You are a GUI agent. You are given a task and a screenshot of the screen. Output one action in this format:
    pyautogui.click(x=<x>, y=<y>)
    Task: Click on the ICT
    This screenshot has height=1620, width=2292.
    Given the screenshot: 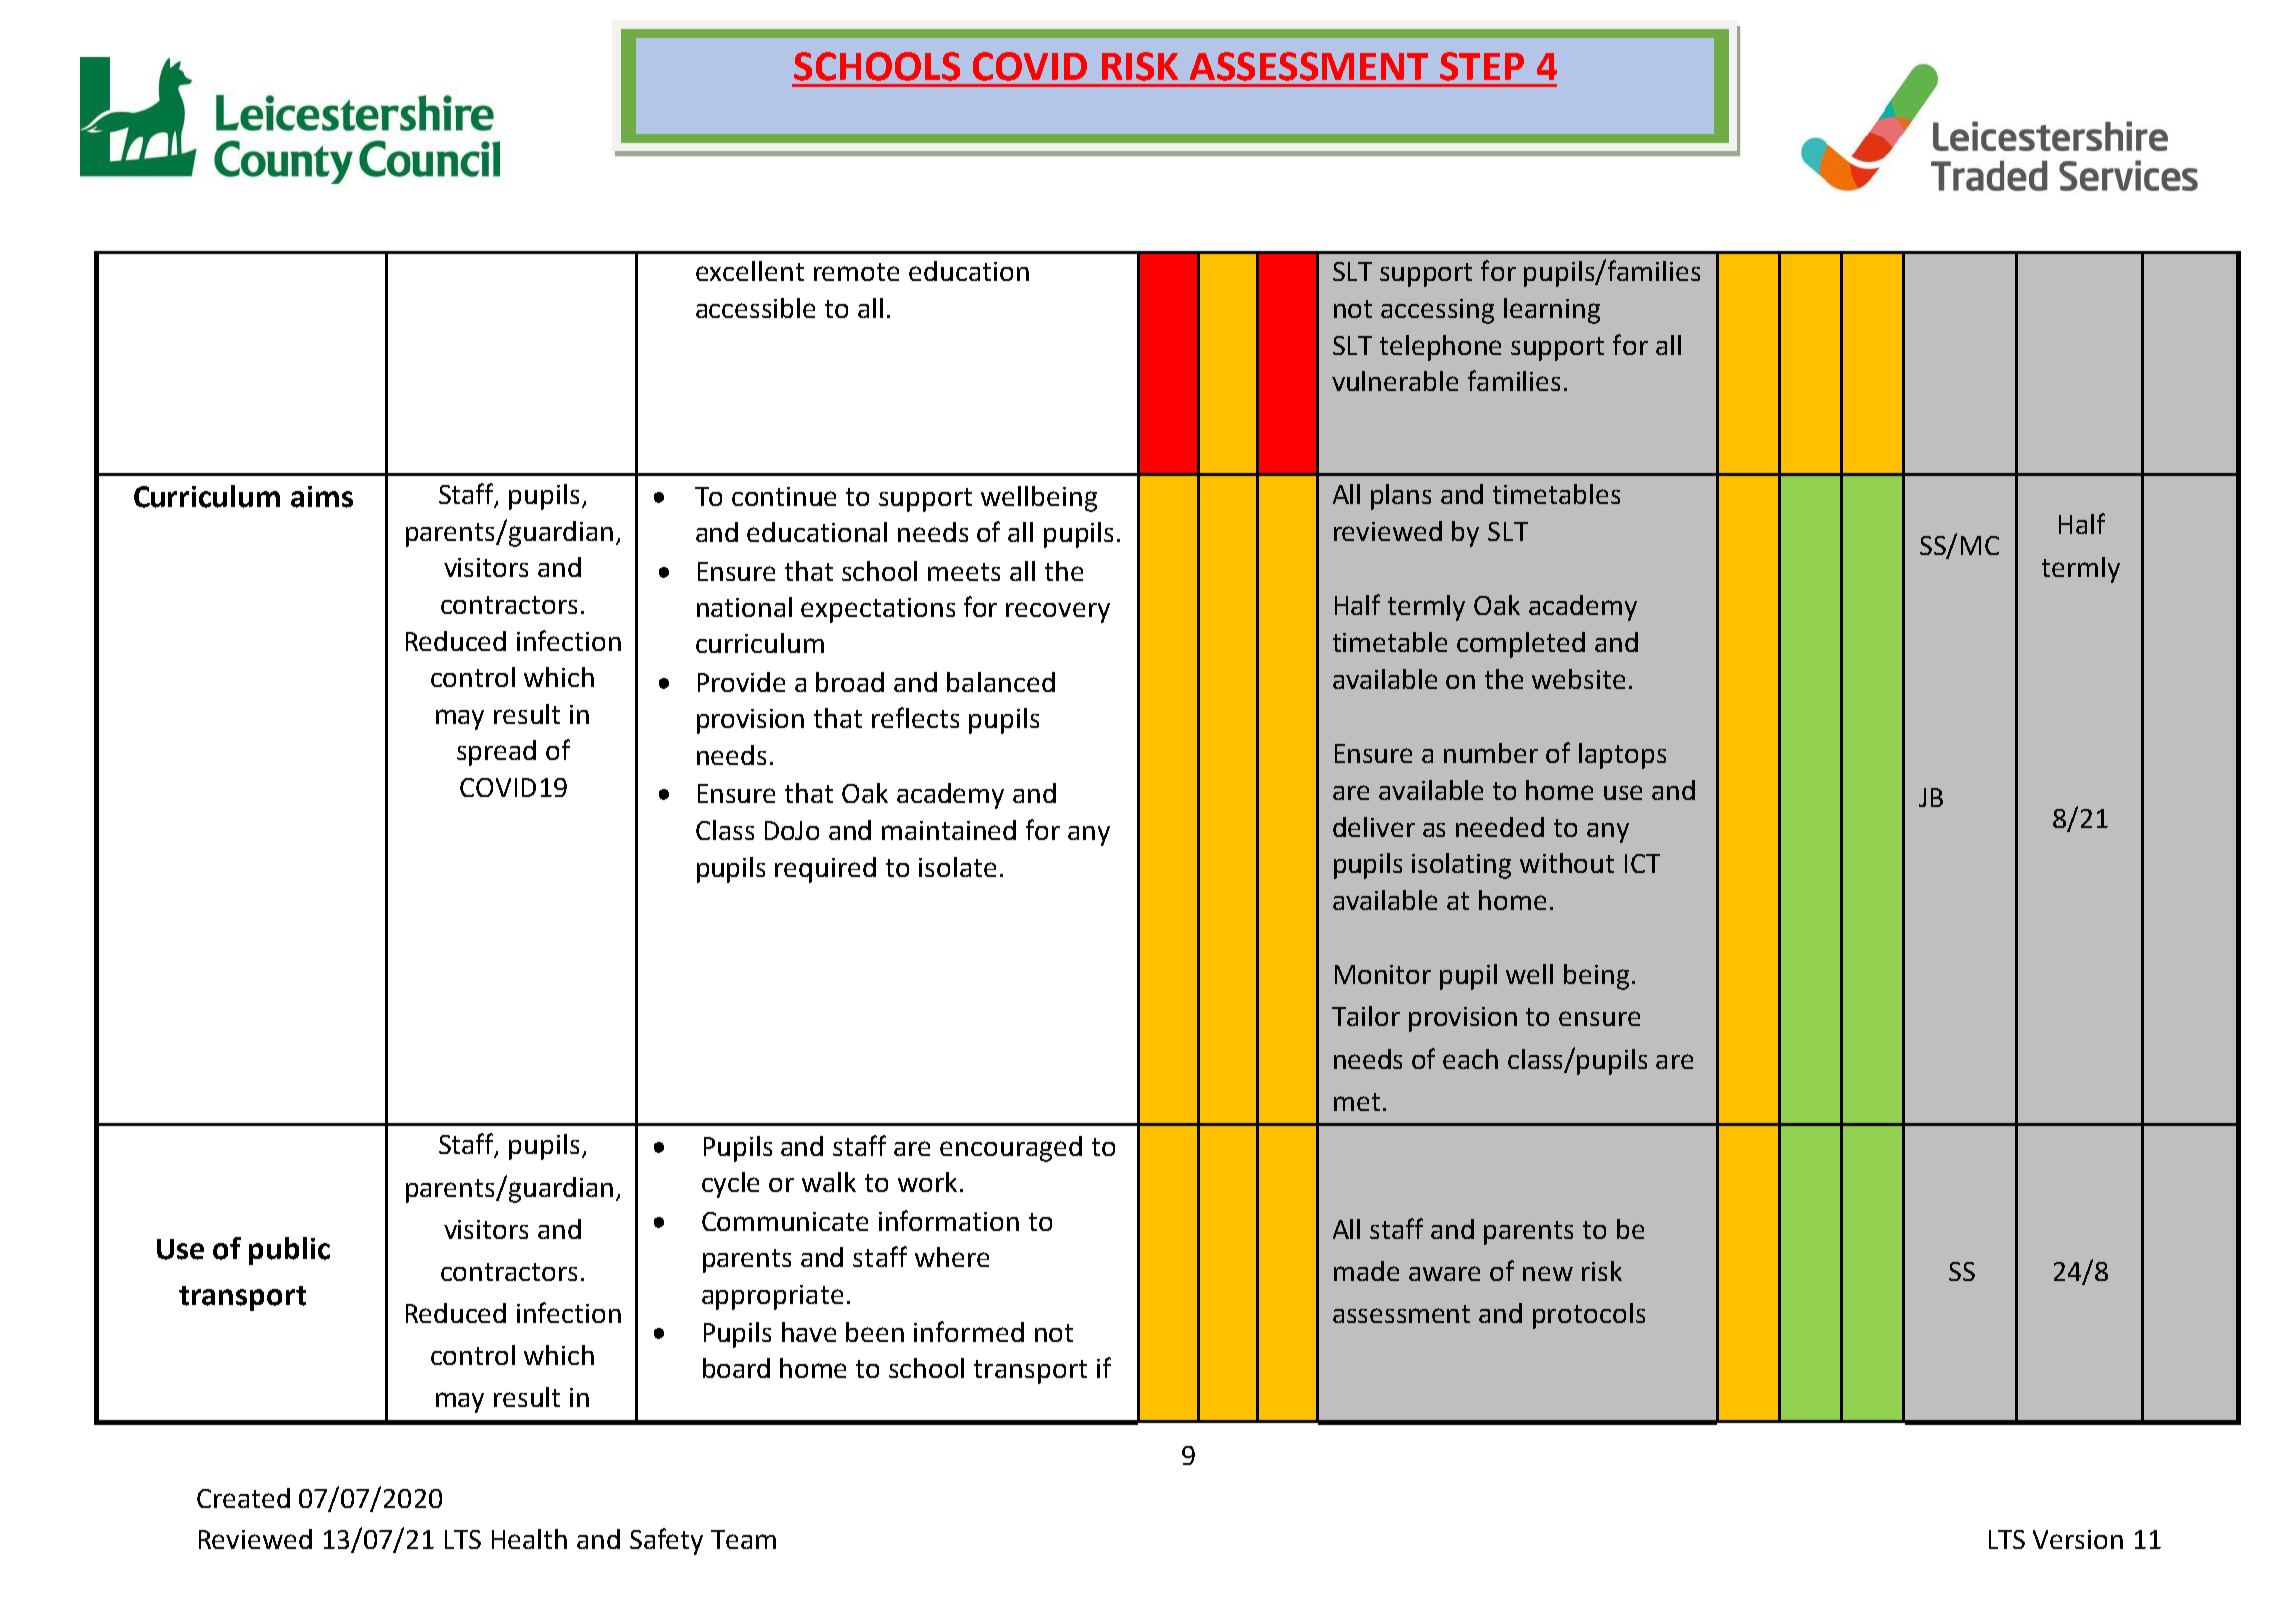 What is the action you would take?
    pyautogui.click(x=1642, y=863)
